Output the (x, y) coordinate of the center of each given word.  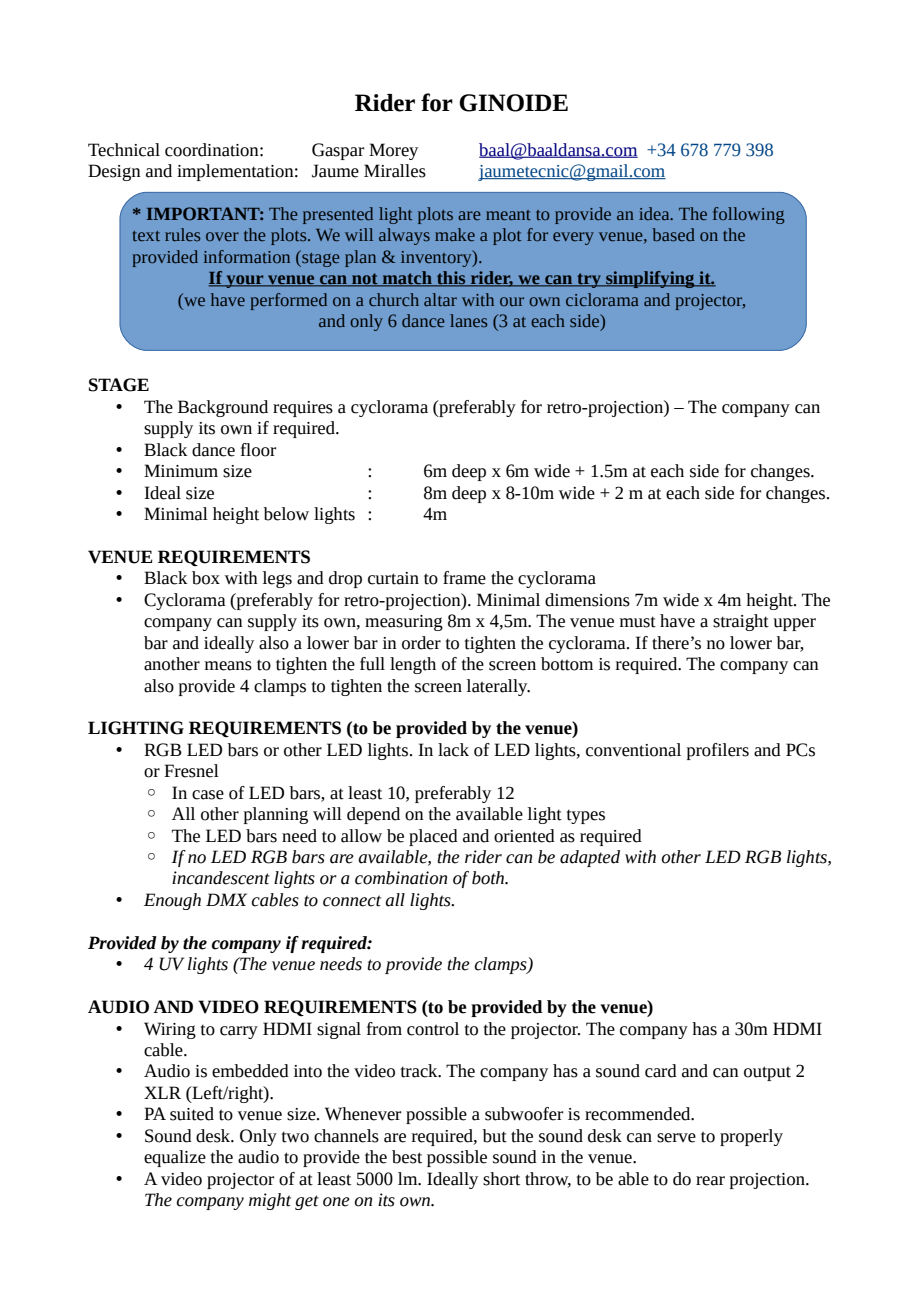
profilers (718, 751)
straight (741, 622)
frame (464, 578)
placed (433, 837)
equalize (175, 1158)
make (455, 234)
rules (183, 234)
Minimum (181, 471)
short (501, 1179)
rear (710, 1181)
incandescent (221, 878)
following (749, 215)
